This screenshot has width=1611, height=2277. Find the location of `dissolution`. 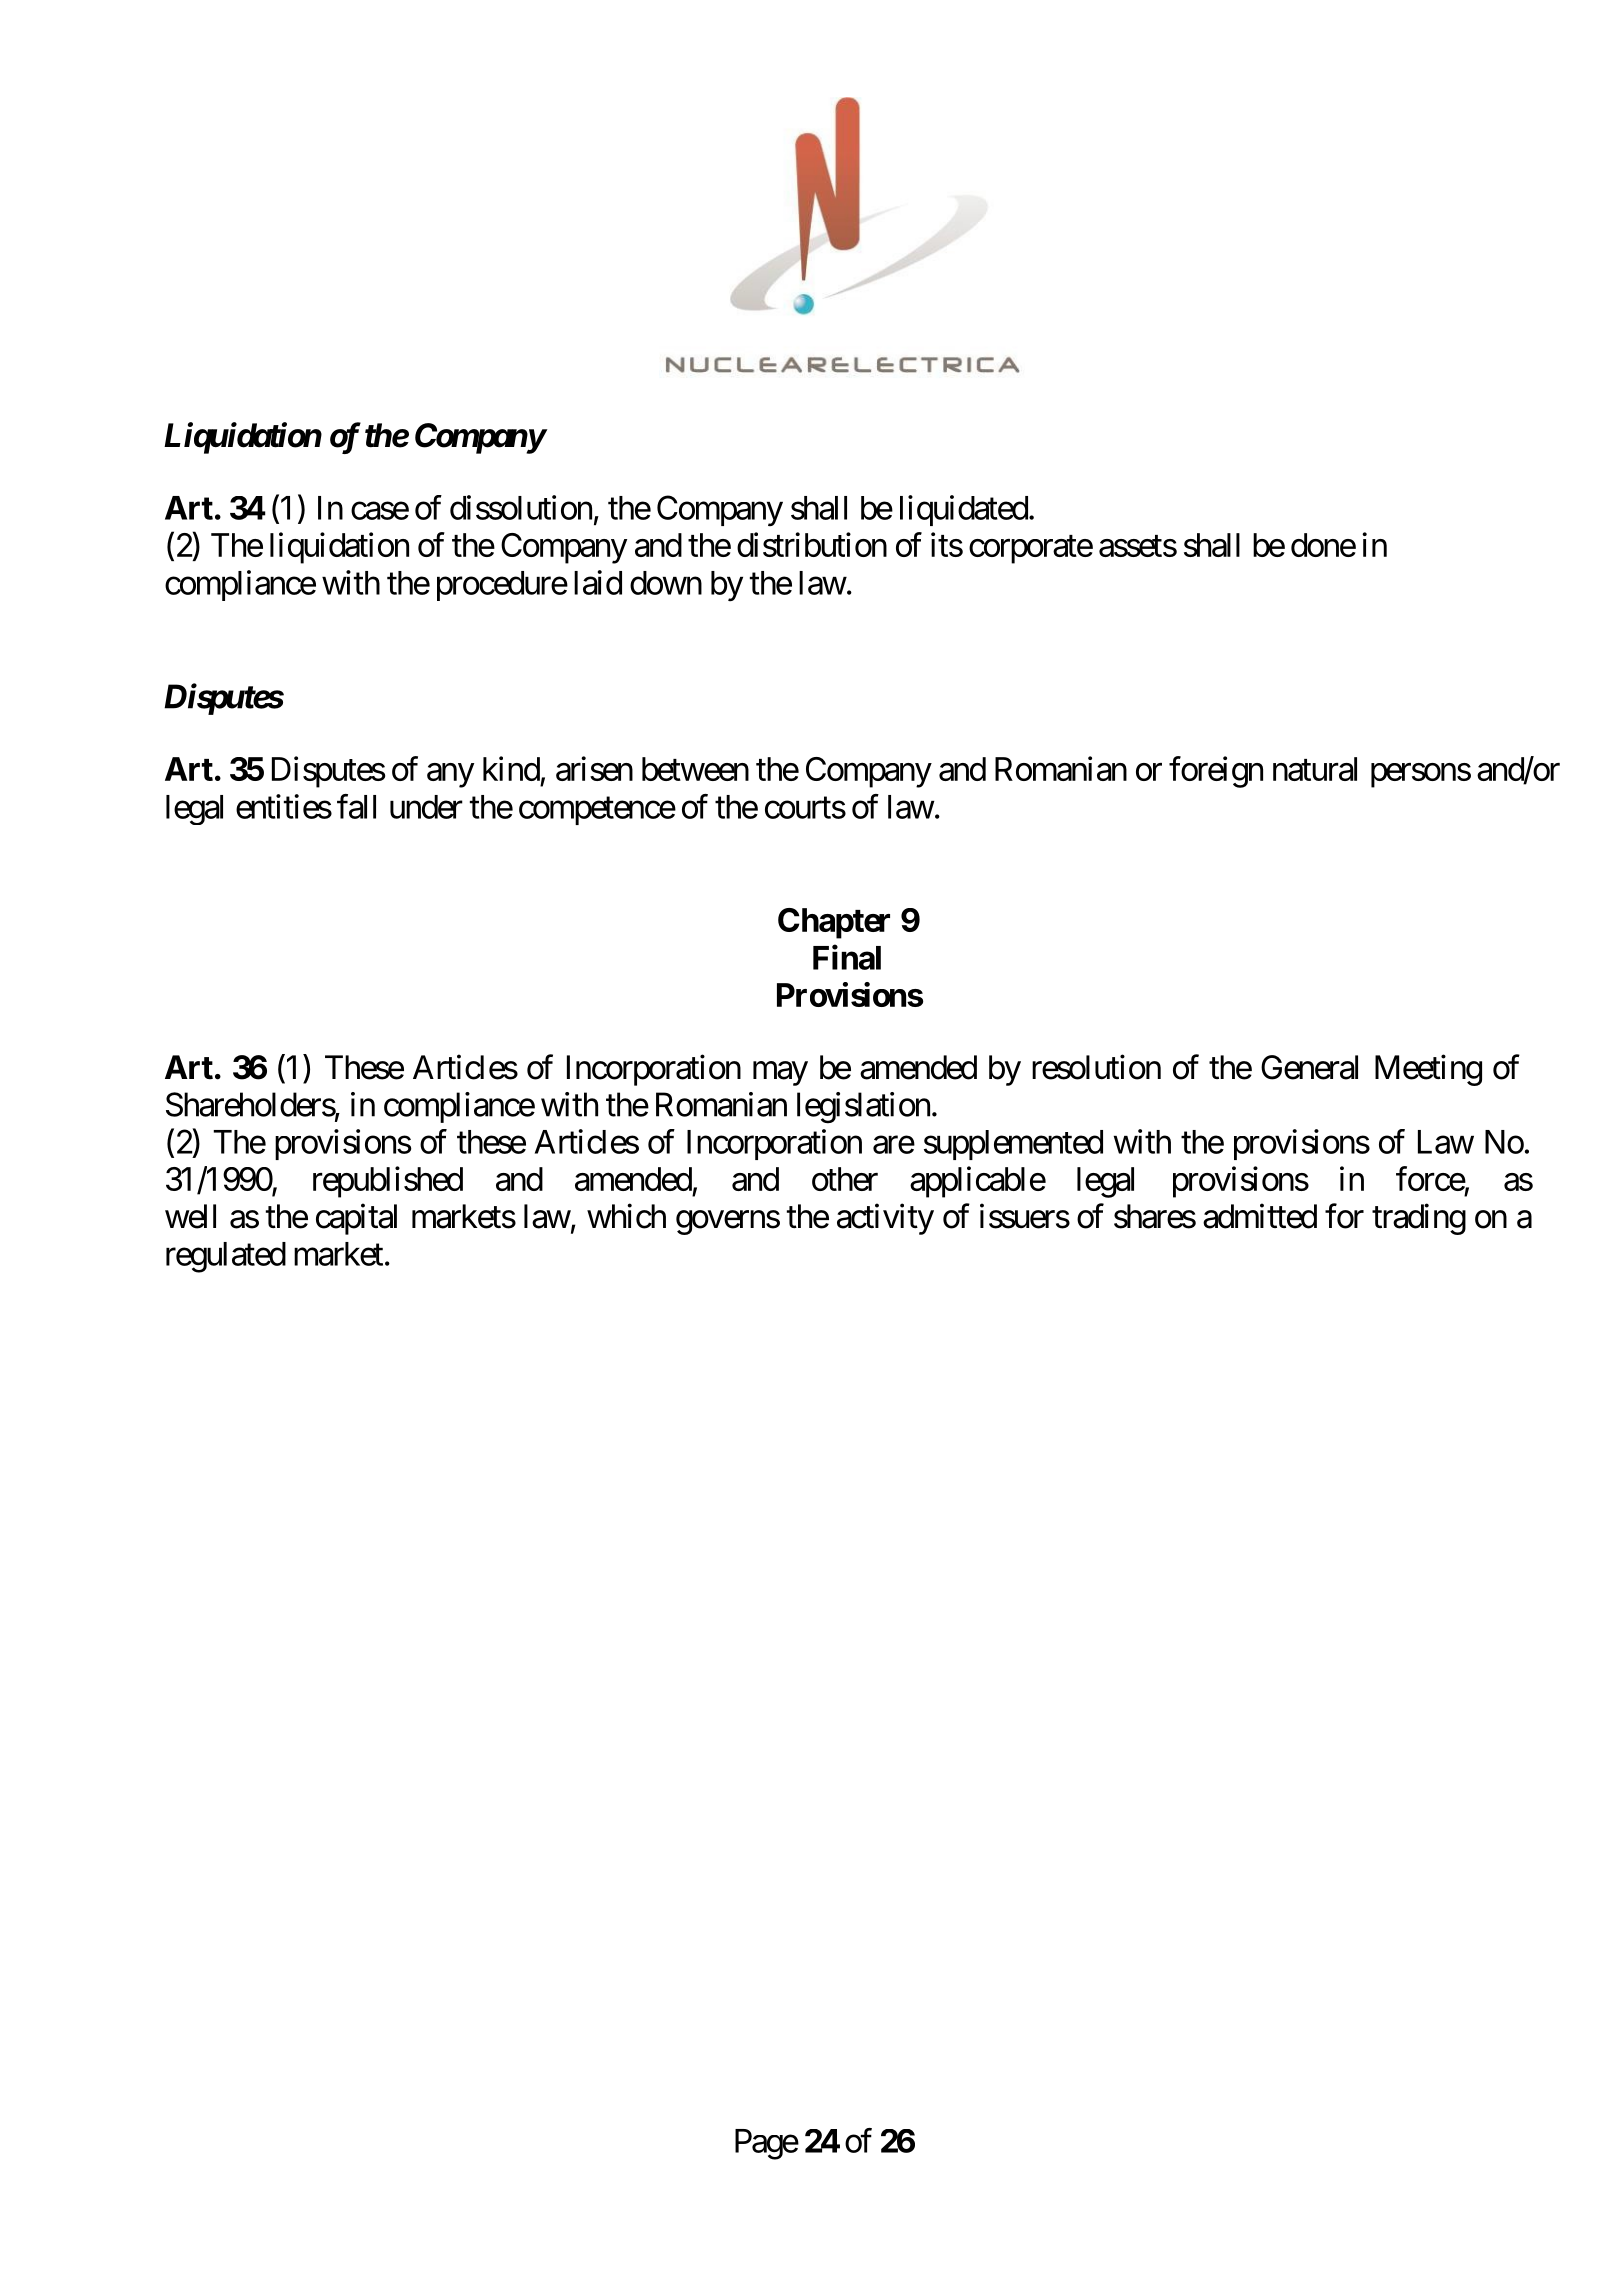

dissolution is located at coordinates (521, 507).
